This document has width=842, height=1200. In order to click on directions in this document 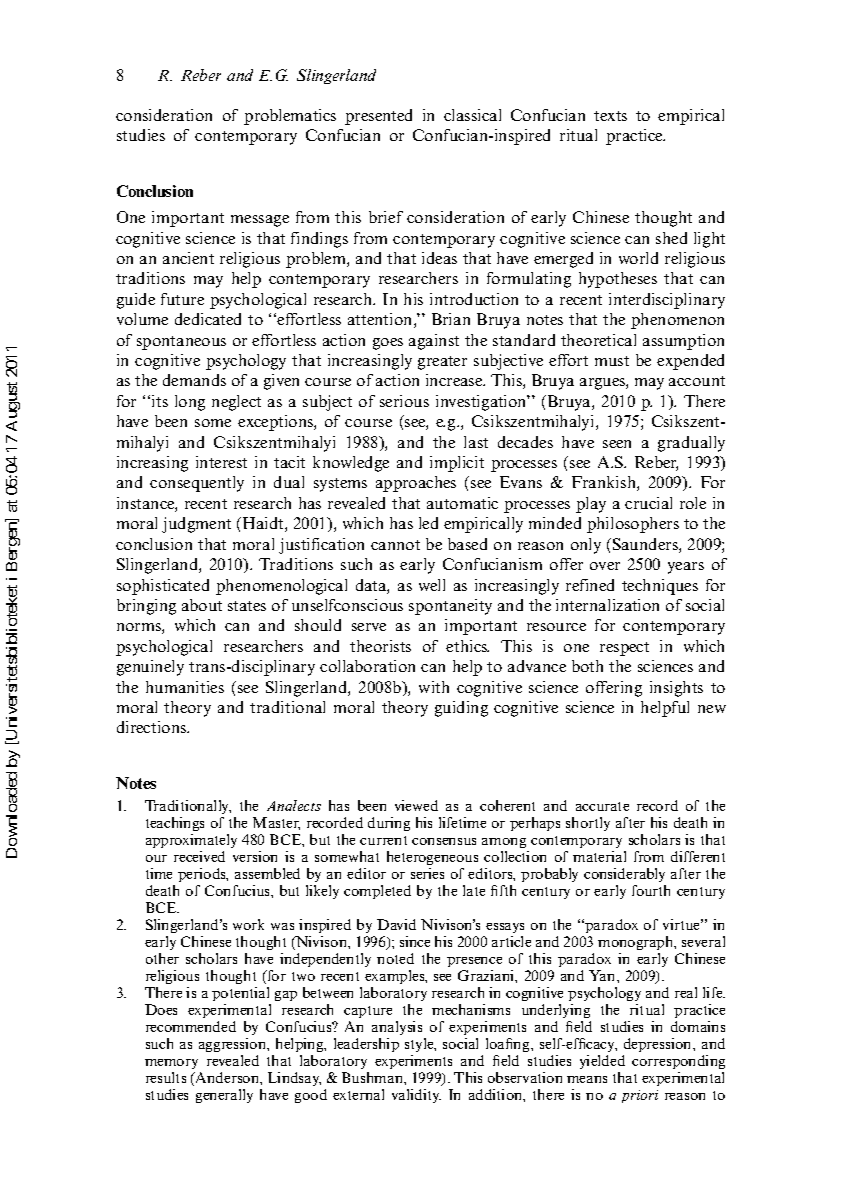, I will do `click(153, 727)`.
